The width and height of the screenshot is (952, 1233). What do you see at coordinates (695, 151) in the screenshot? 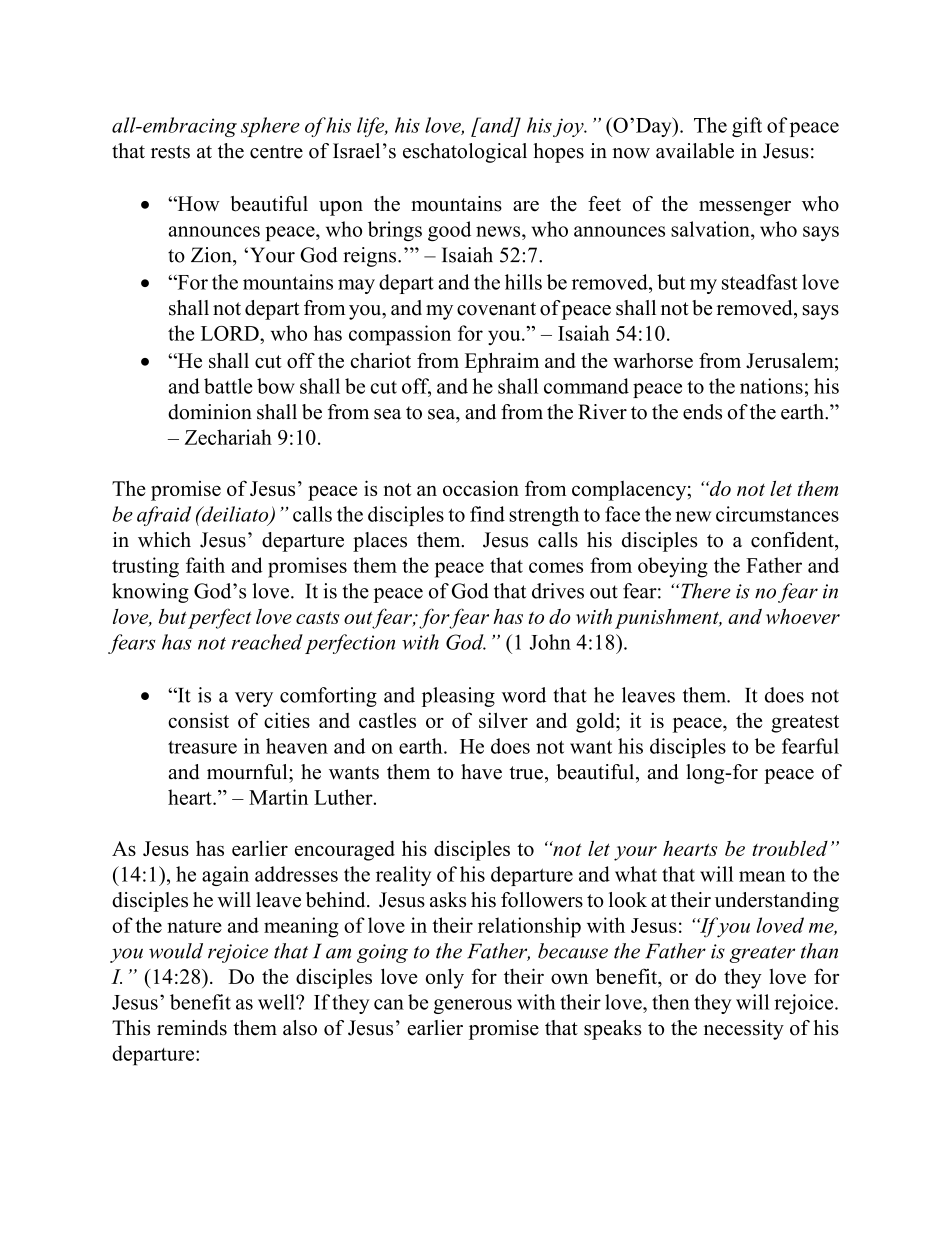
I see `available` at bounding box center [695, 151].
